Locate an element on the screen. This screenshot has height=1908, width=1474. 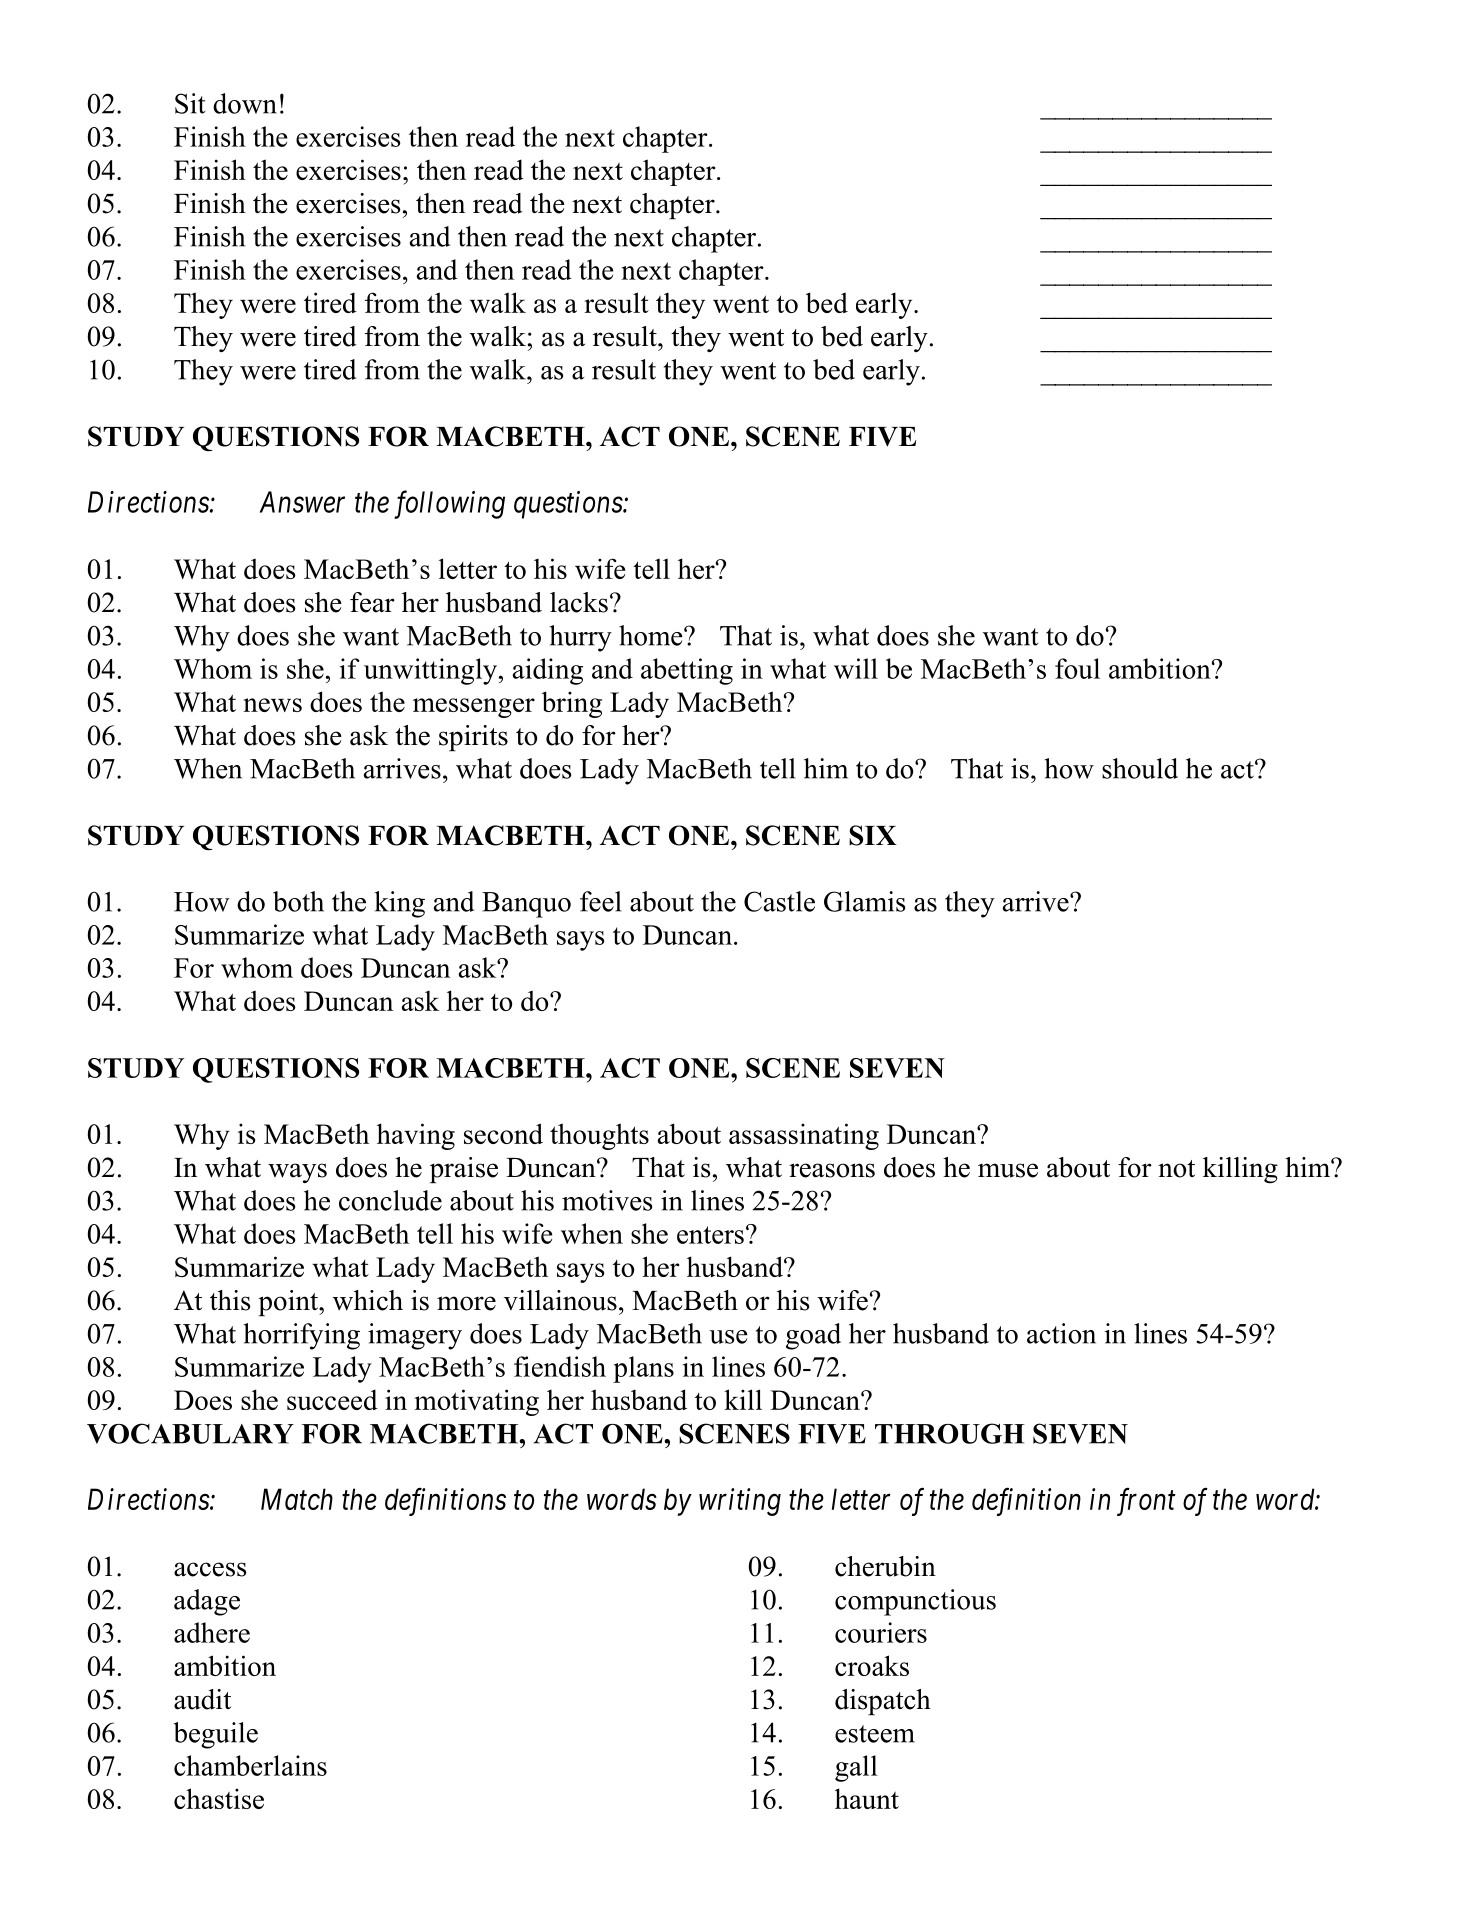
down is located at coordinates (245, 103).
